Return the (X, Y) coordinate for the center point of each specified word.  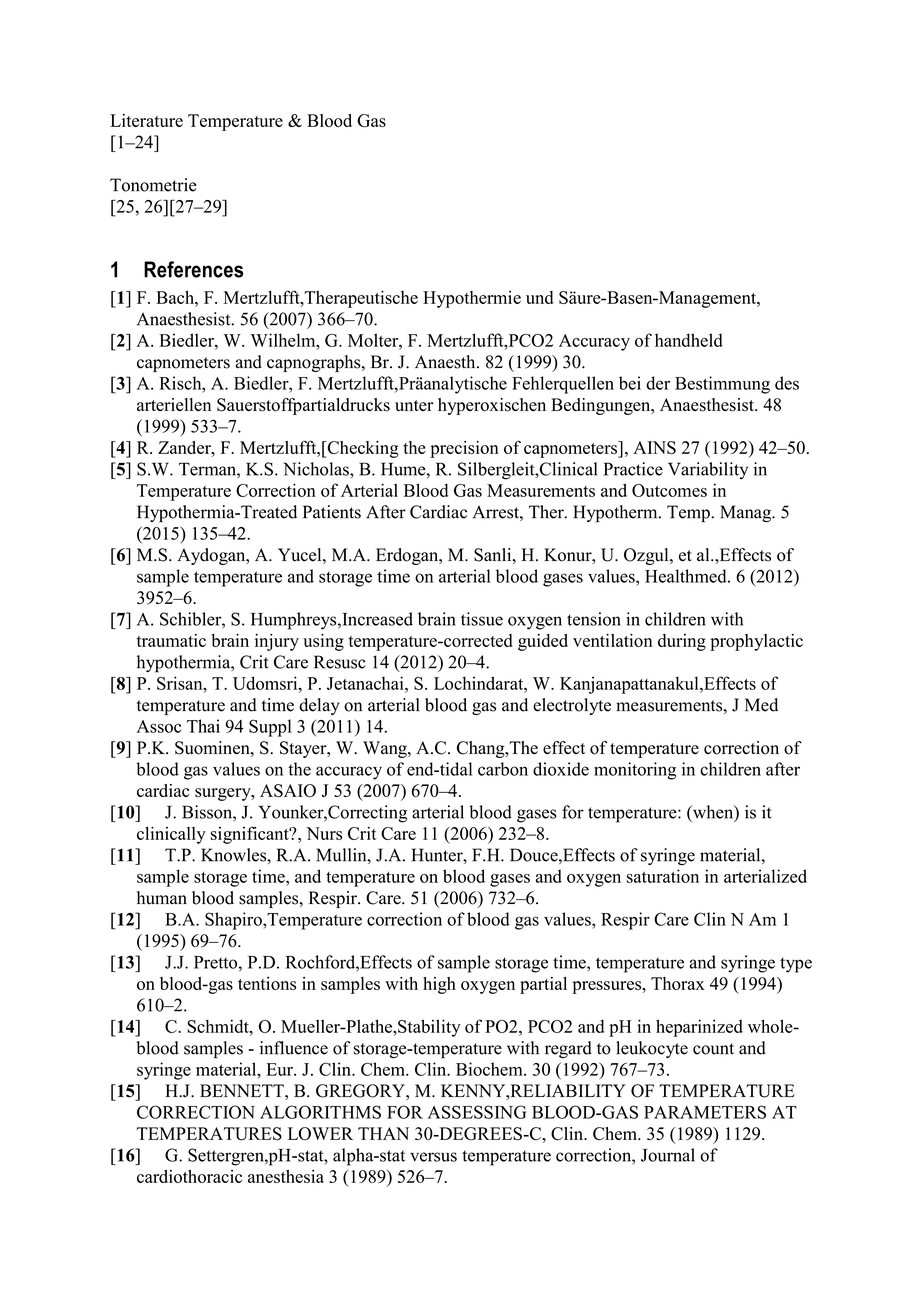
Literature (146, 120)
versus (433, 1157)
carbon (503, 769)
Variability (708, 470)
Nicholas (317, 469)
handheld (689, 340)
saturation (663, 876)
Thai (203, 726)
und (539, 297)
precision (464, 449)
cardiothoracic (189, 1176)
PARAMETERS (705, 1112)
